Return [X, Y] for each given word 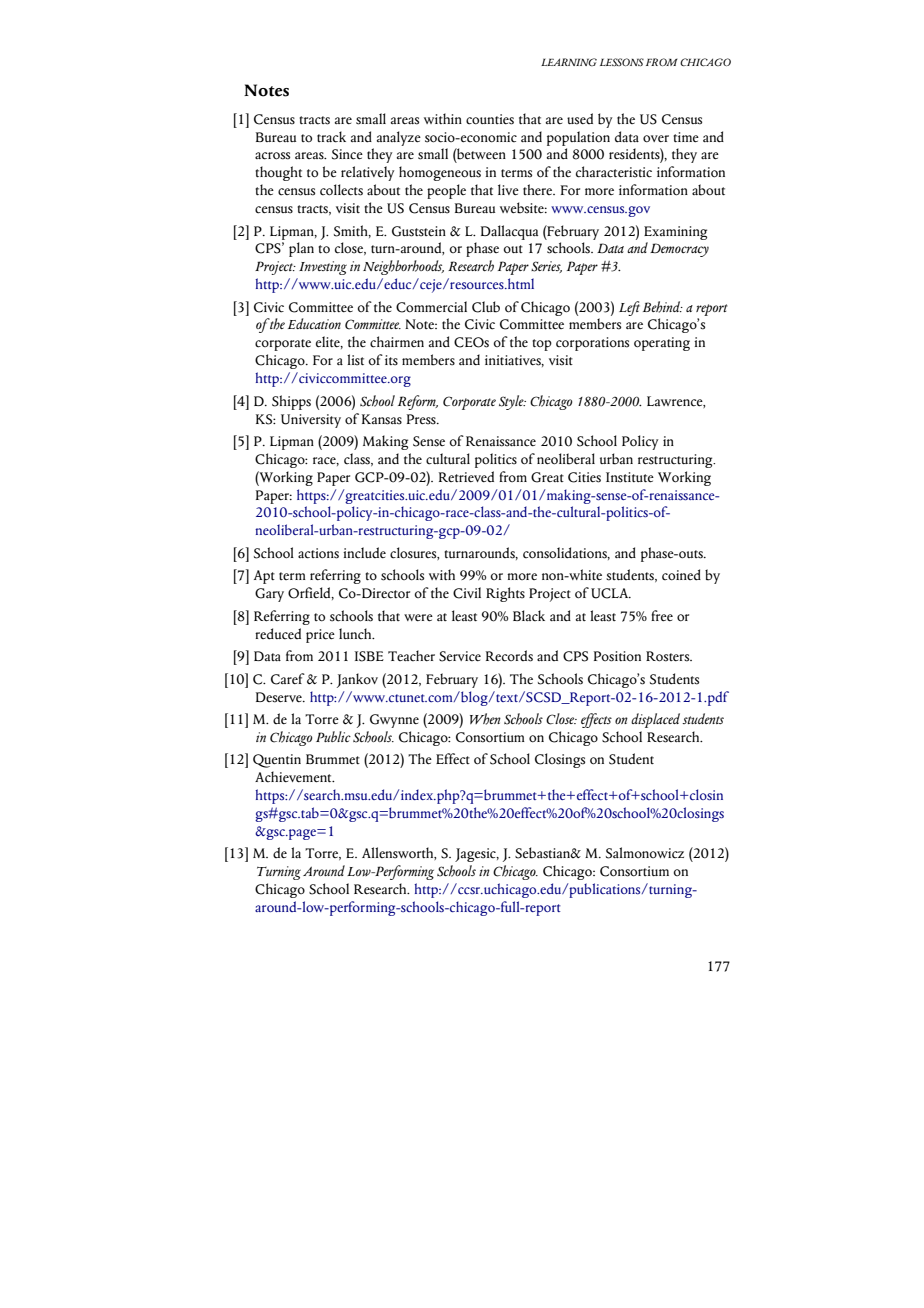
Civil [467, 593]
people [446, 191]
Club [486, 307]
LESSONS [622, 62]
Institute [630, 477]
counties [490, 119]
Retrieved [466, 476]
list [355, 360]
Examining [675, 233]
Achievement [294, 777]
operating [662, 344]
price [320, 636]
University [311, 421]
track [331, 137]
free [662, 616]
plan [301, 249]
